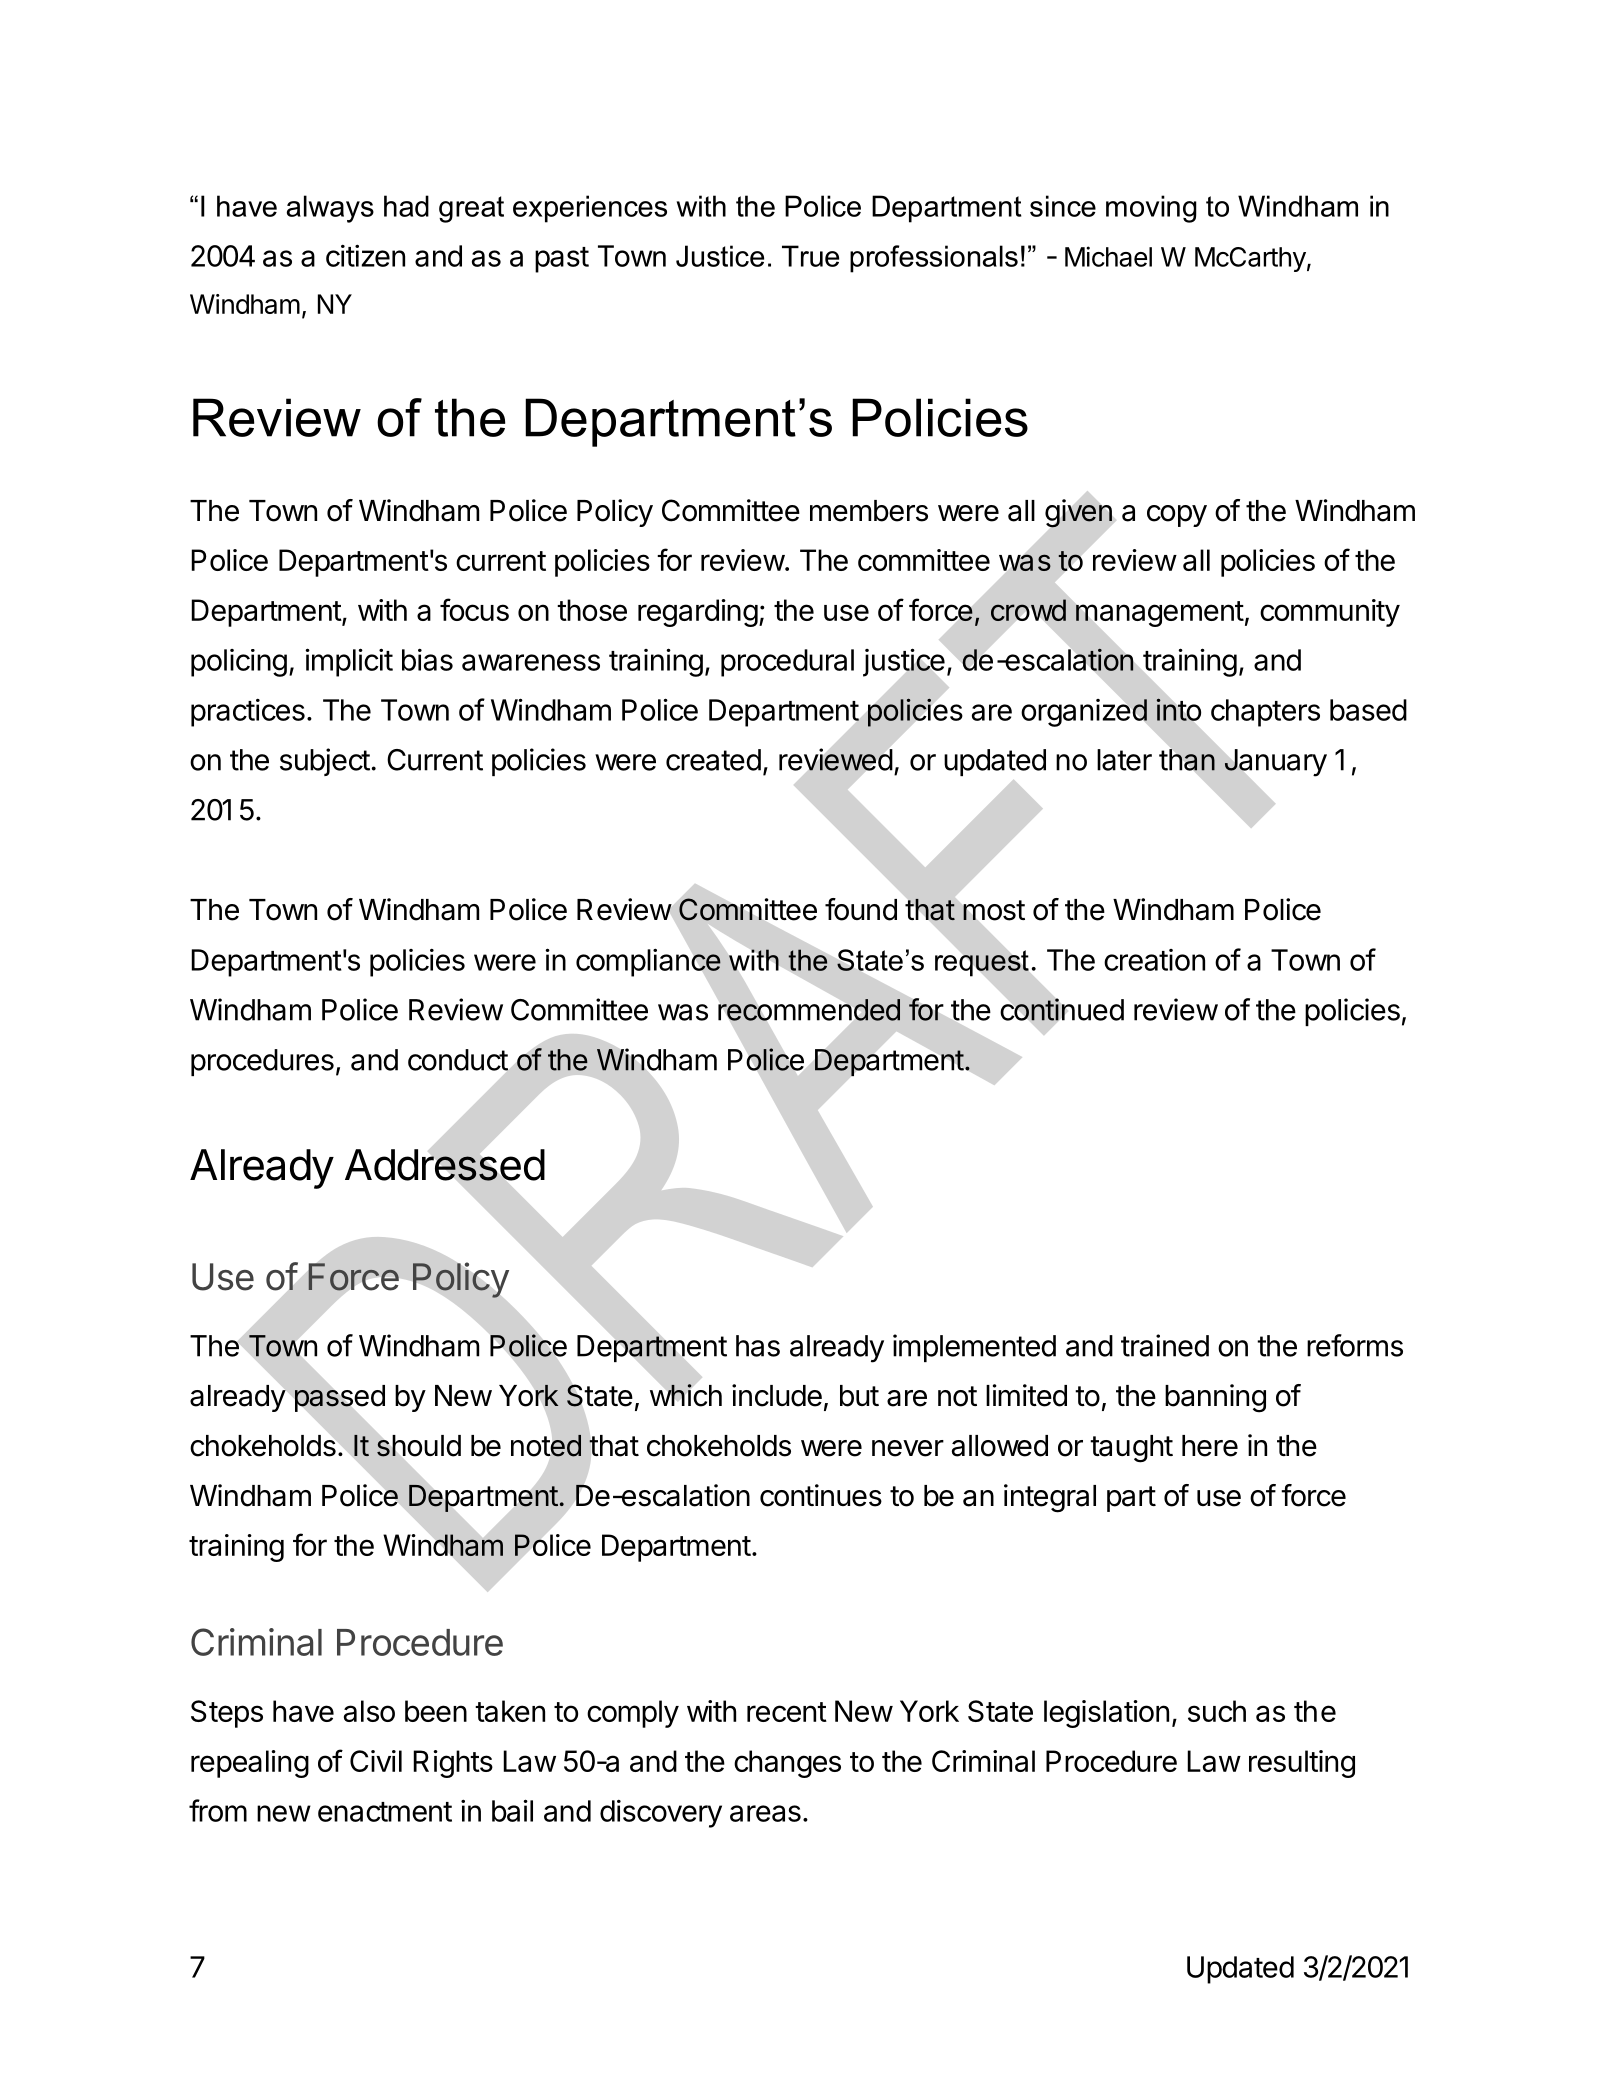 Image resolution: width=1609 pixels, height=2083 pixels. I want to click on Civil, so click(376, 1761).
